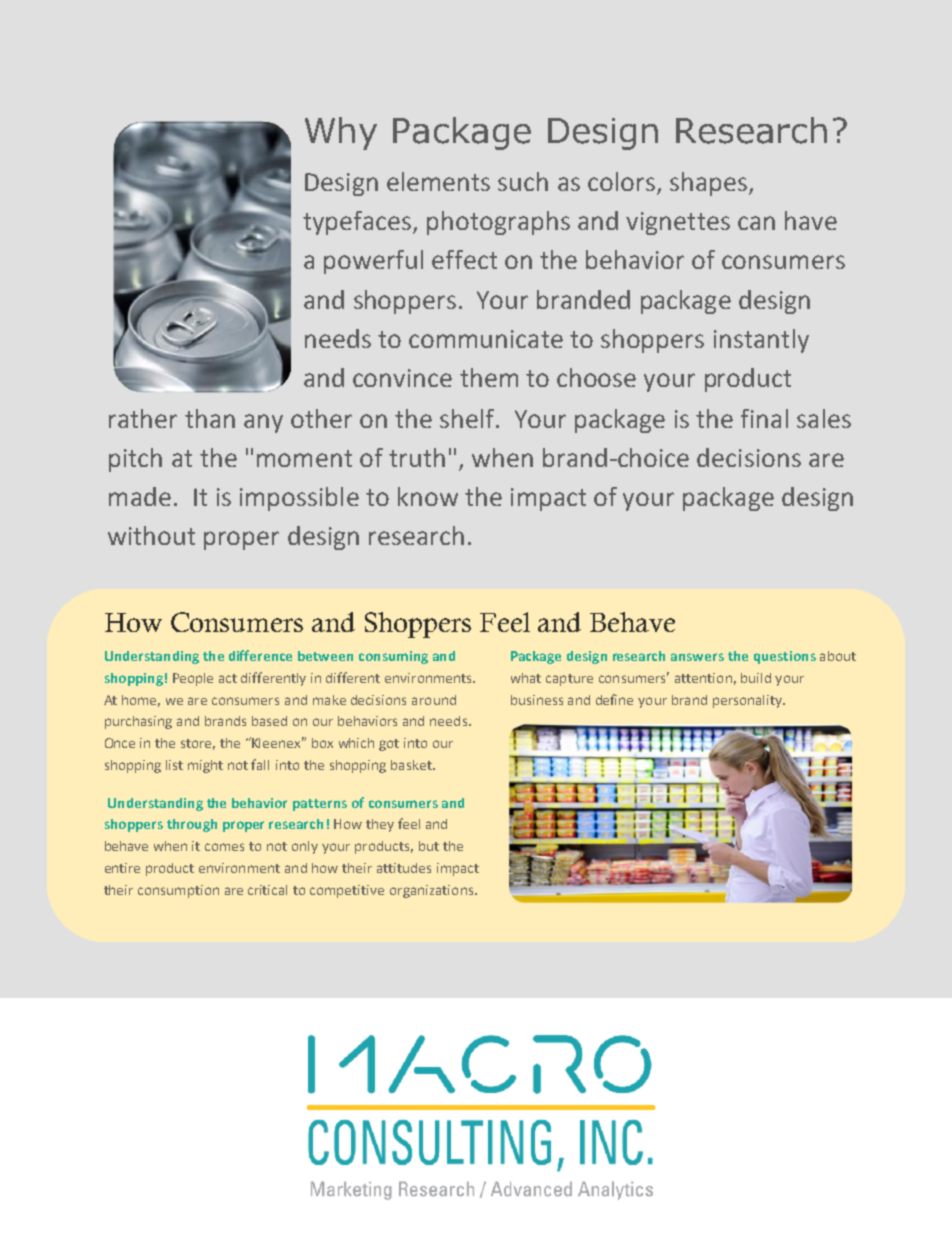 The height and width of the screenshot is (1233, 952). What do you see at coordinates (486, 339) in the screenshot?
I see `communicate` at bounding box center [486, 339].
